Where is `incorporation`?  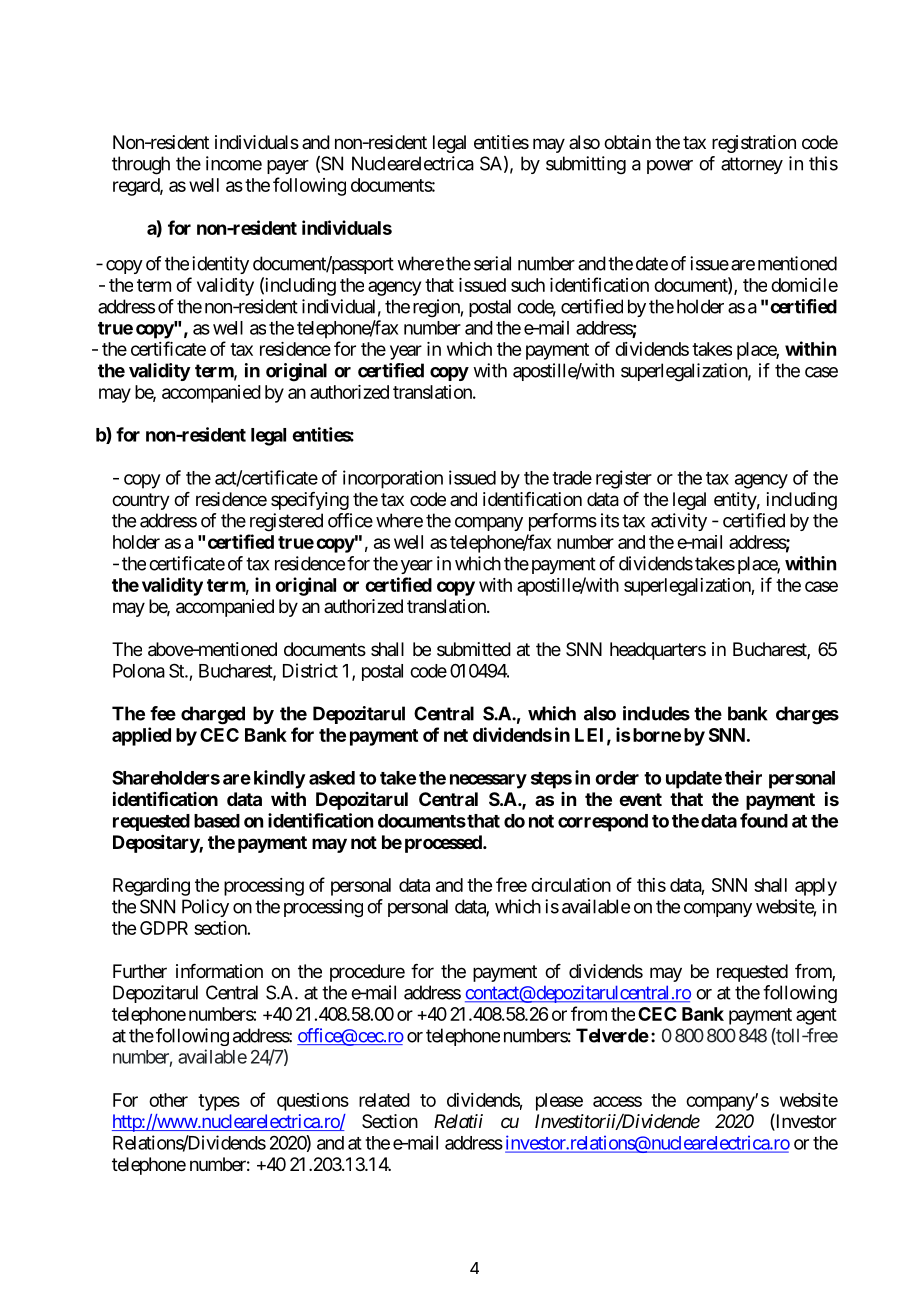
incorporation is located at coordinates (393, 479).
